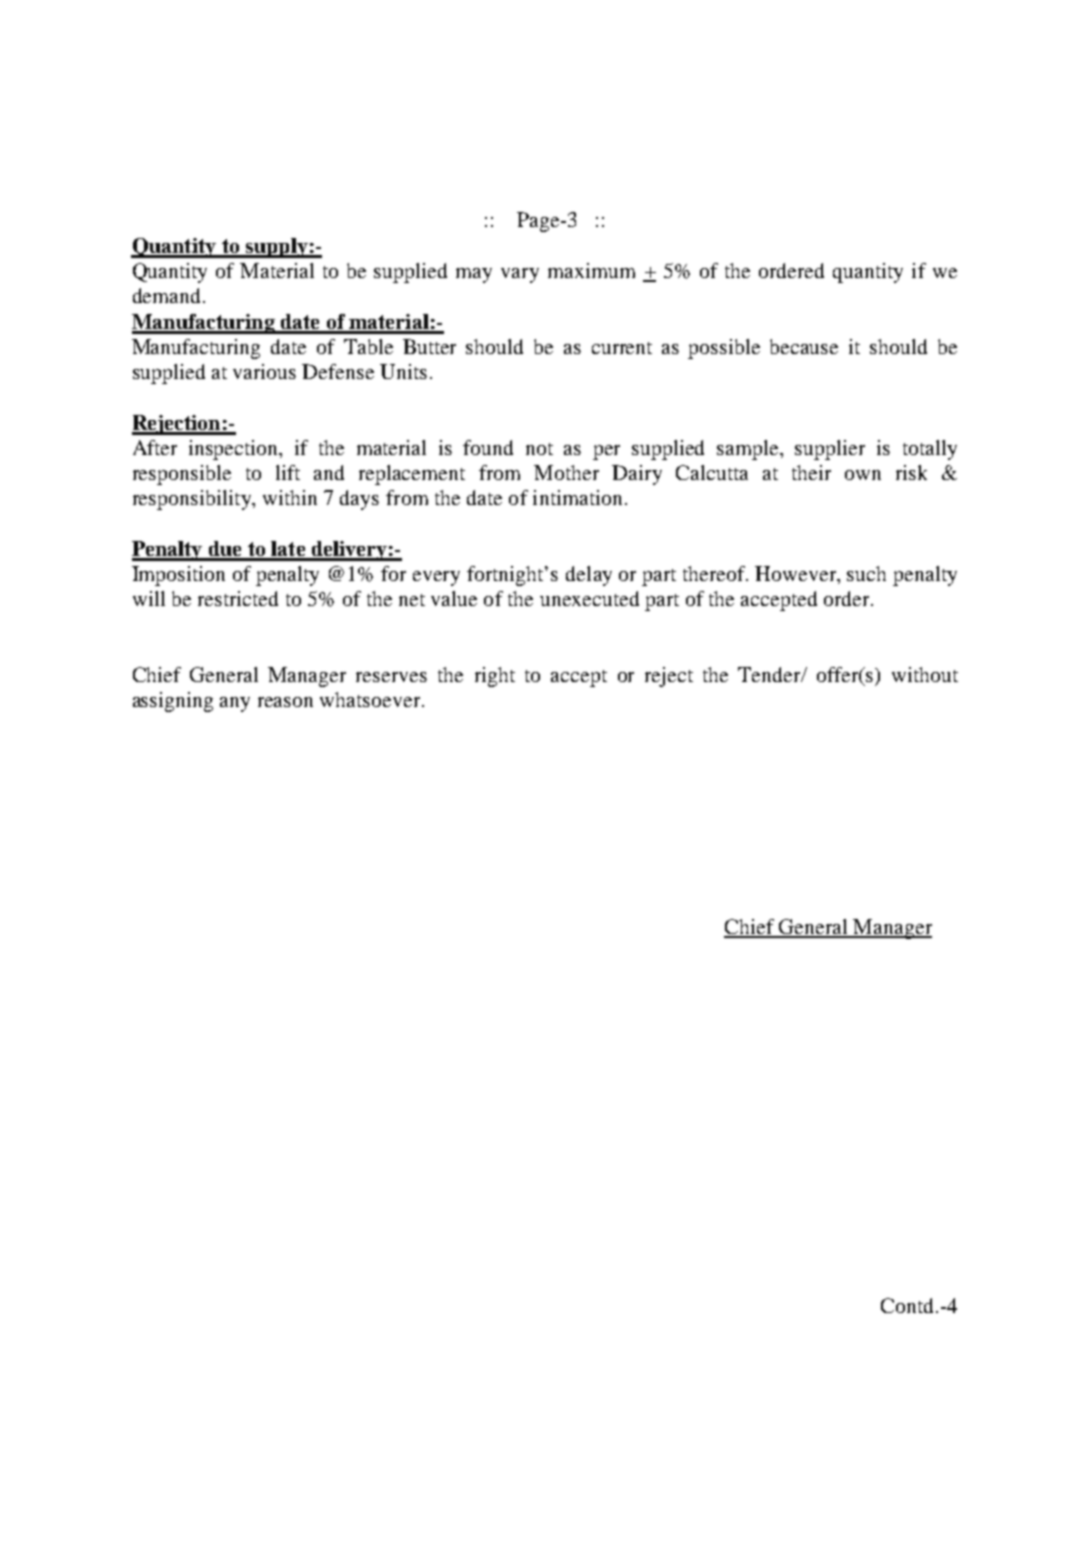  I want to click on intimation, so click(577, 497).
